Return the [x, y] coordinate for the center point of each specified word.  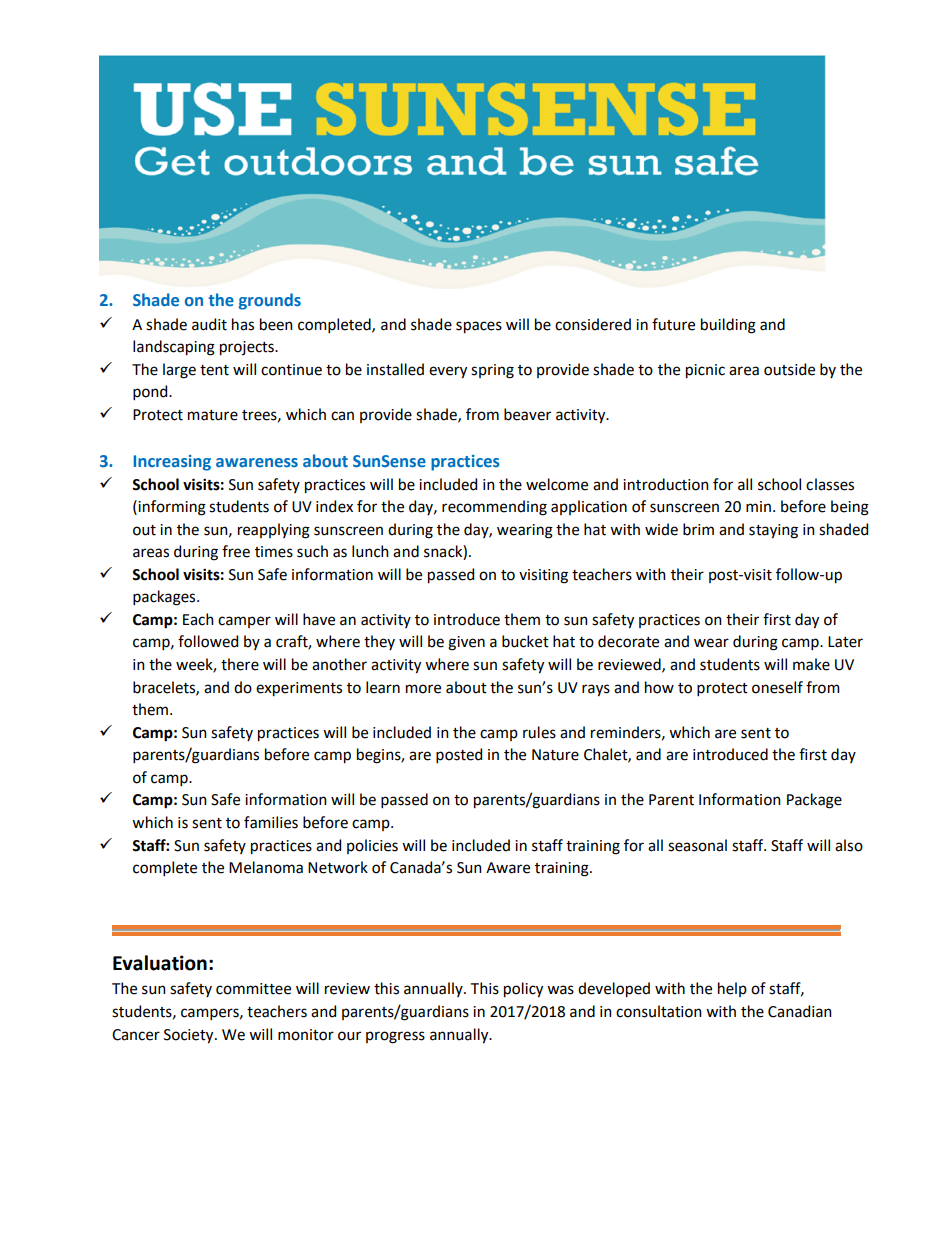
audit [209, 324]
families [271, 822]
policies [372, 846]
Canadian [800, 1011]
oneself [777, 687]
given [466, 643]
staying [773, 531]
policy [523, 990]
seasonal [697, 845]
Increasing [172, 463]
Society [190, 1036]
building [728, 326]
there [240, 664]
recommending [494, 508]
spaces [479, 327]
